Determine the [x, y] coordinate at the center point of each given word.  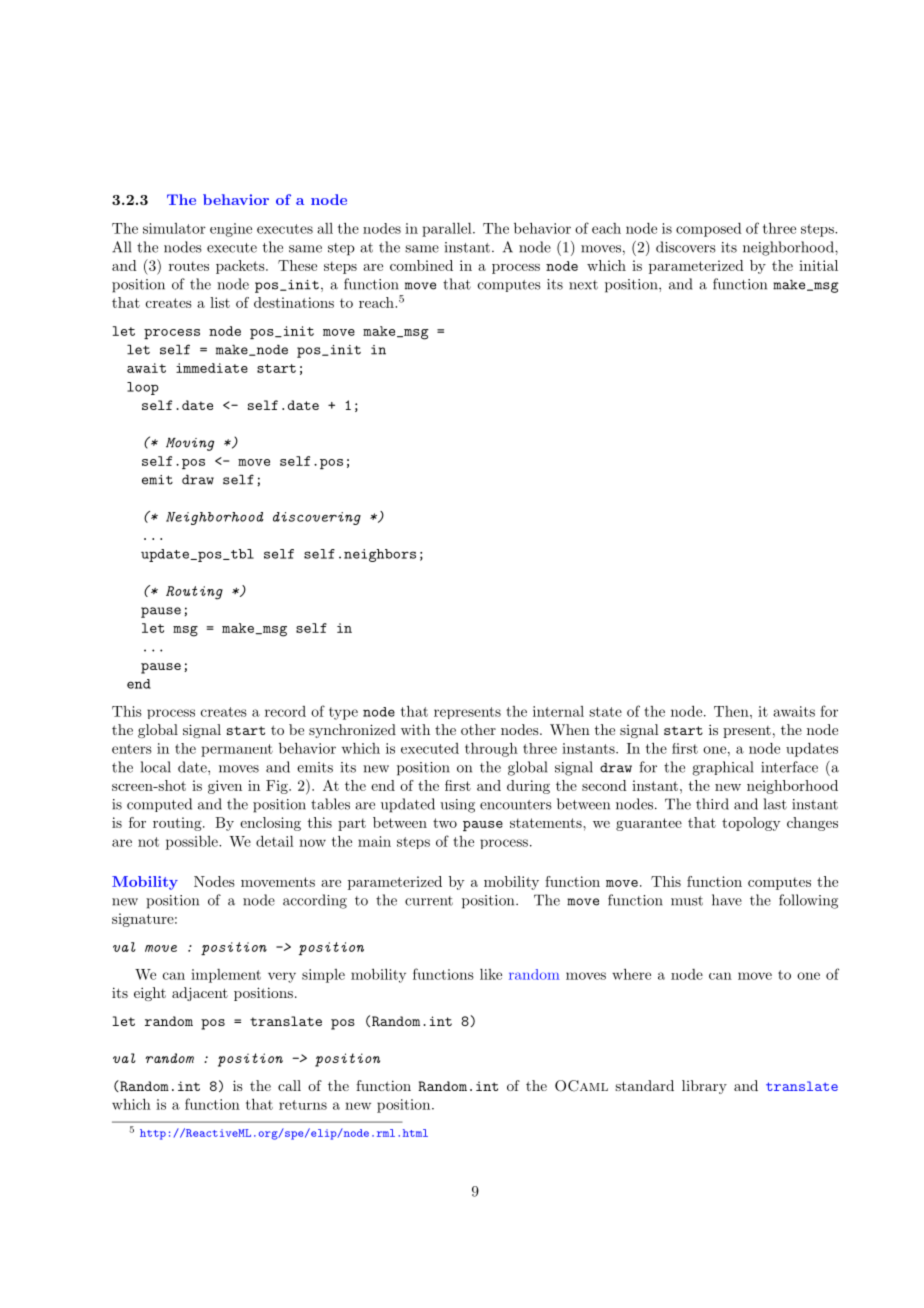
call [289, 1085]
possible [193, 843]
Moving [190, 444]
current [429, 901]
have [727, 900]
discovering [317, 518]
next [583, 285]
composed [709, 230]
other [478, 729]
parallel [448, 230]
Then [732, 711]
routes [189, 266]
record [285, 711]
